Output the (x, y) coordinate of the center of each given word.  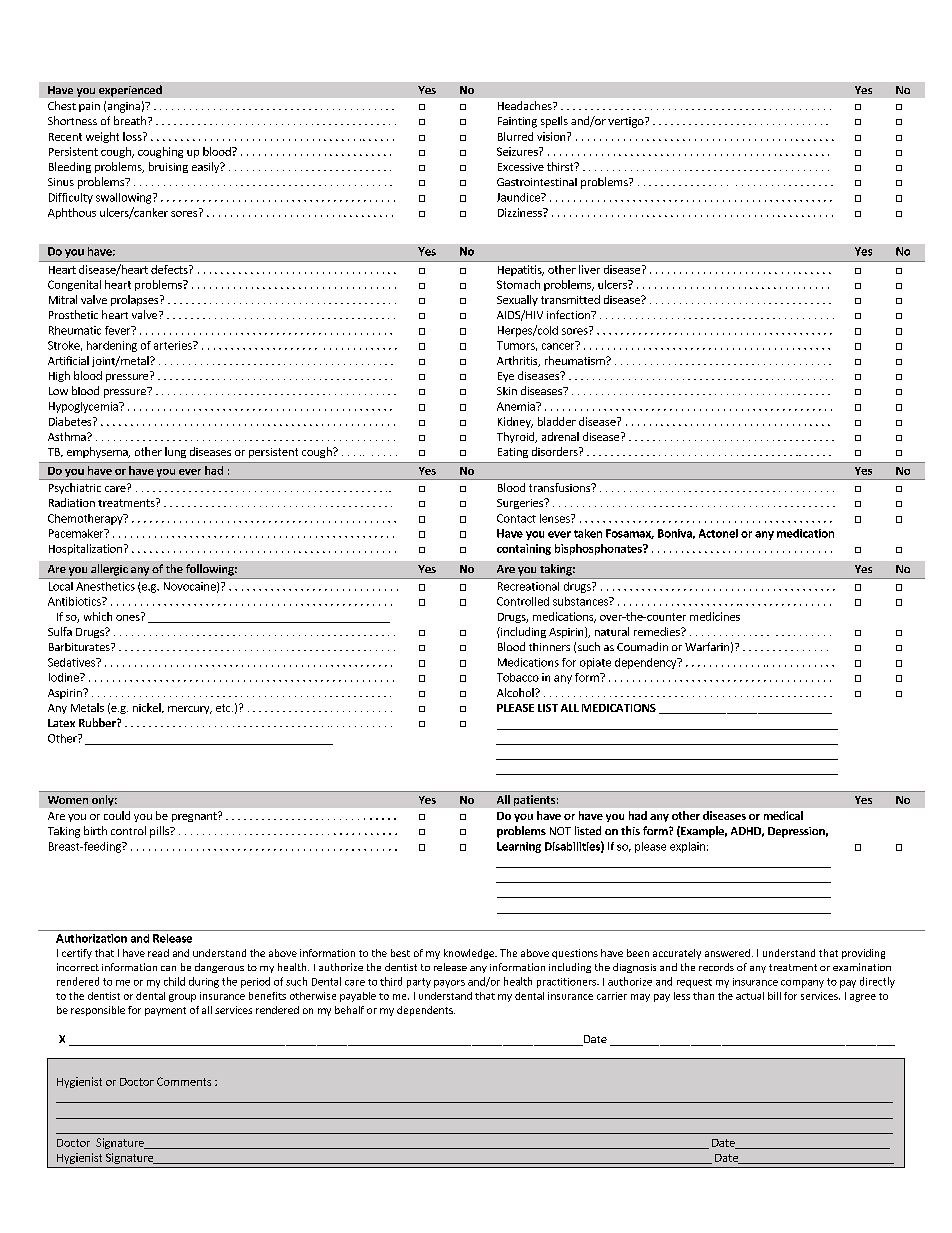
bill (774, 996)
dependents (426, 1011)
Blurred (515, 136)
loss (133, 136)
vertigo (627, 122)
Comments (184, 1081)
